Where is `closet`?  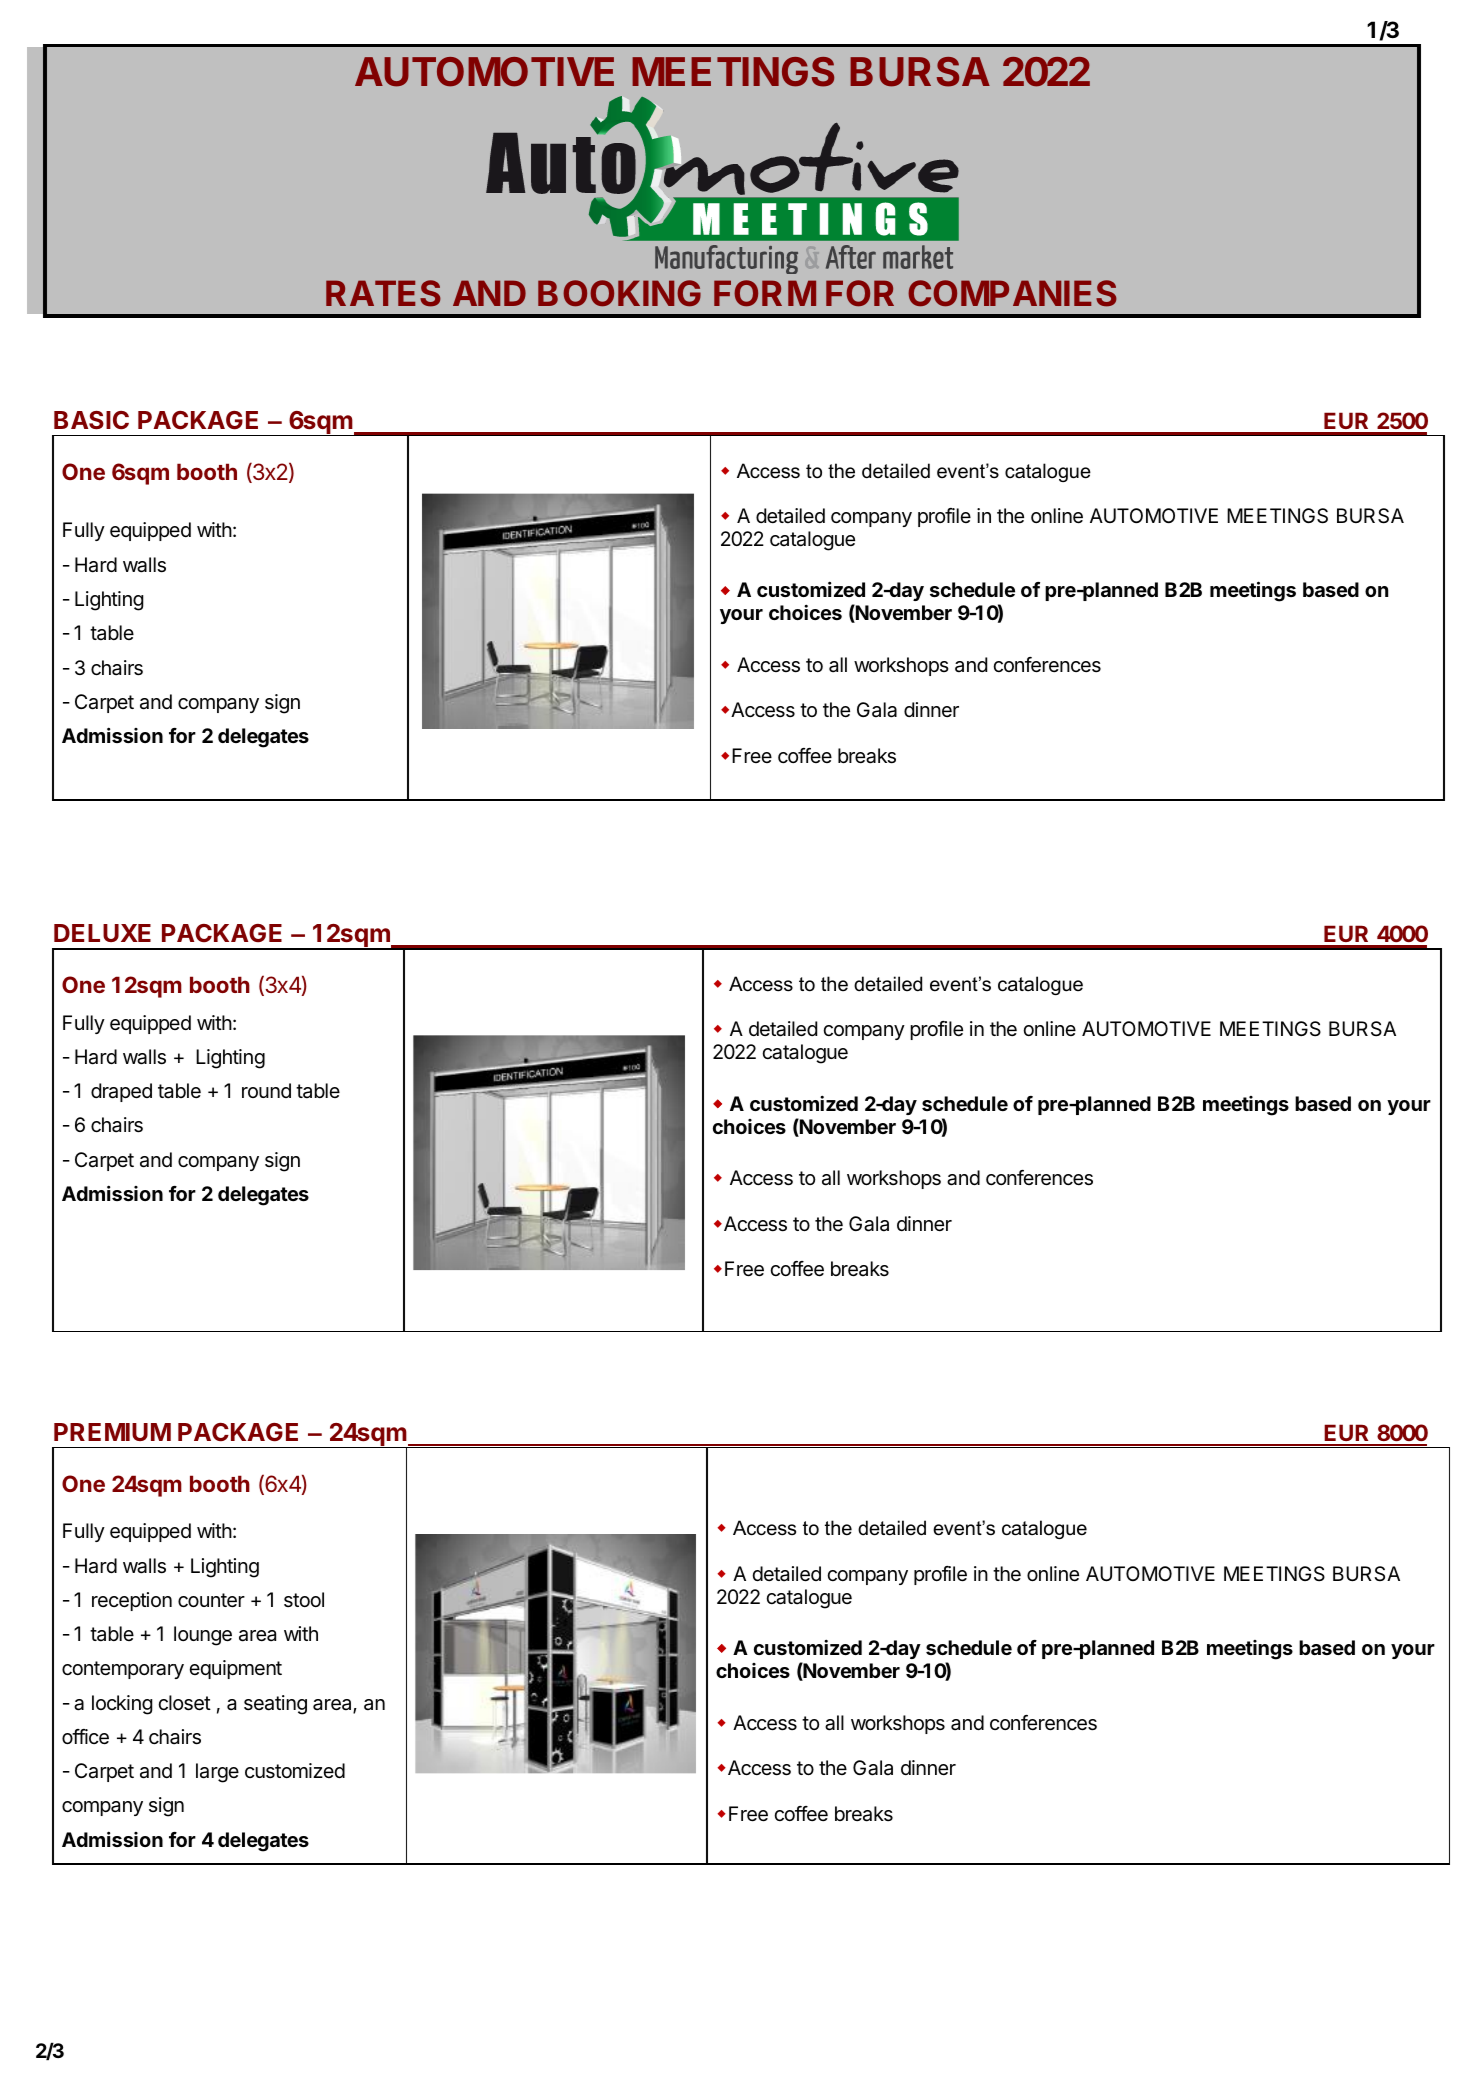
closet is located at coordinates (184, 1703).
